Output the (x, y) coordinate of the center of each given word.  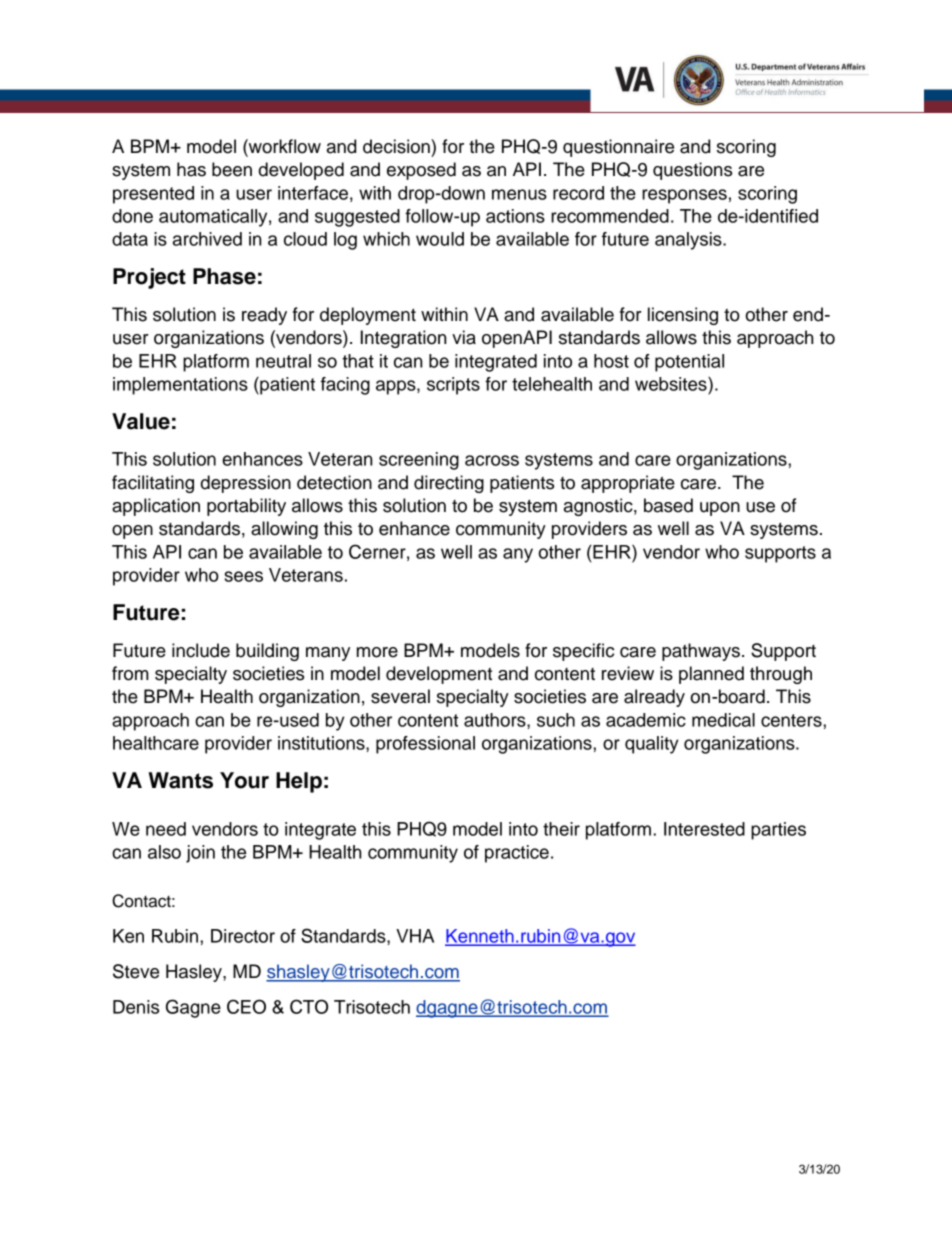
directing (449, 484)
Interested (704, 829)
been (232, 169)
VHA (415, 936)
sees (243, 576)
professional (425, 745)
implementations (180, 386)
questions (692, 171)
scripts (453, 386)
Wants (181, 780)
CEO (246, 1006)
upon (720, 509)
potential (689, 363)
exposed (421, 171)
